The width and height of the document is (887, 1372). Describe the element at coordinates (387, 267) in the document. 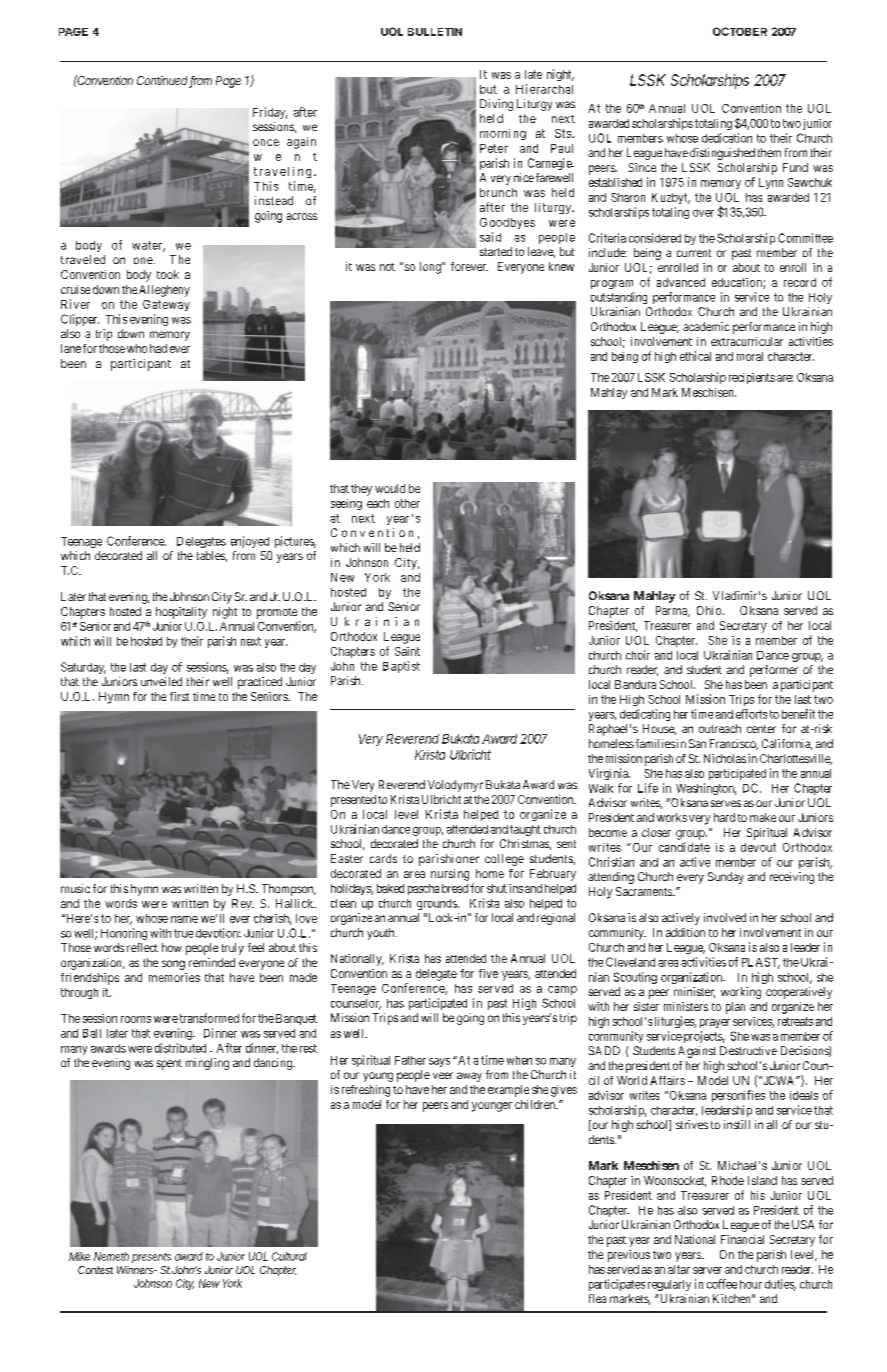

I see `not` at that location.
